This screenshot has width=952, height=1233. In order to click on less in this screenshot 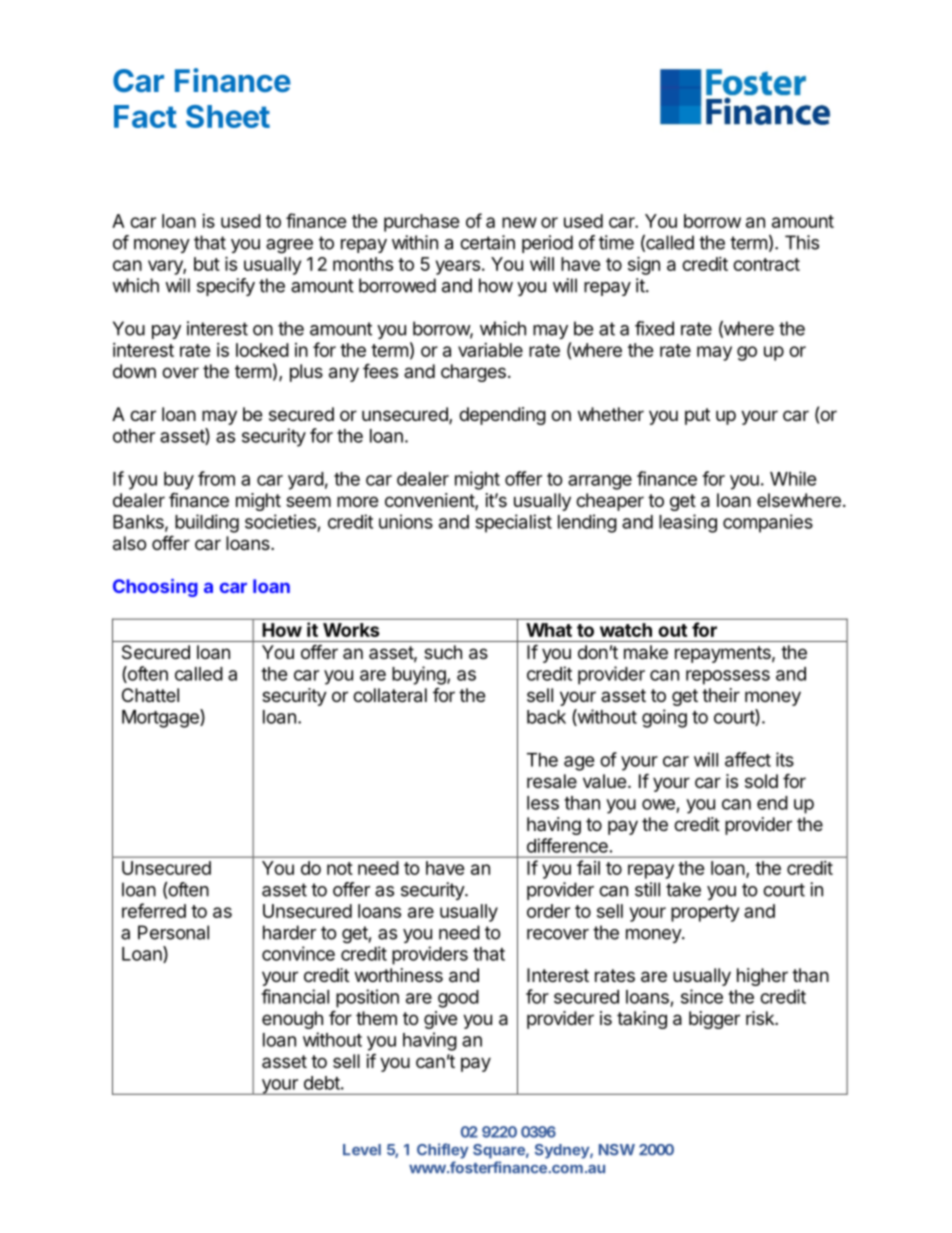, I will do `click(543, 803)`.
